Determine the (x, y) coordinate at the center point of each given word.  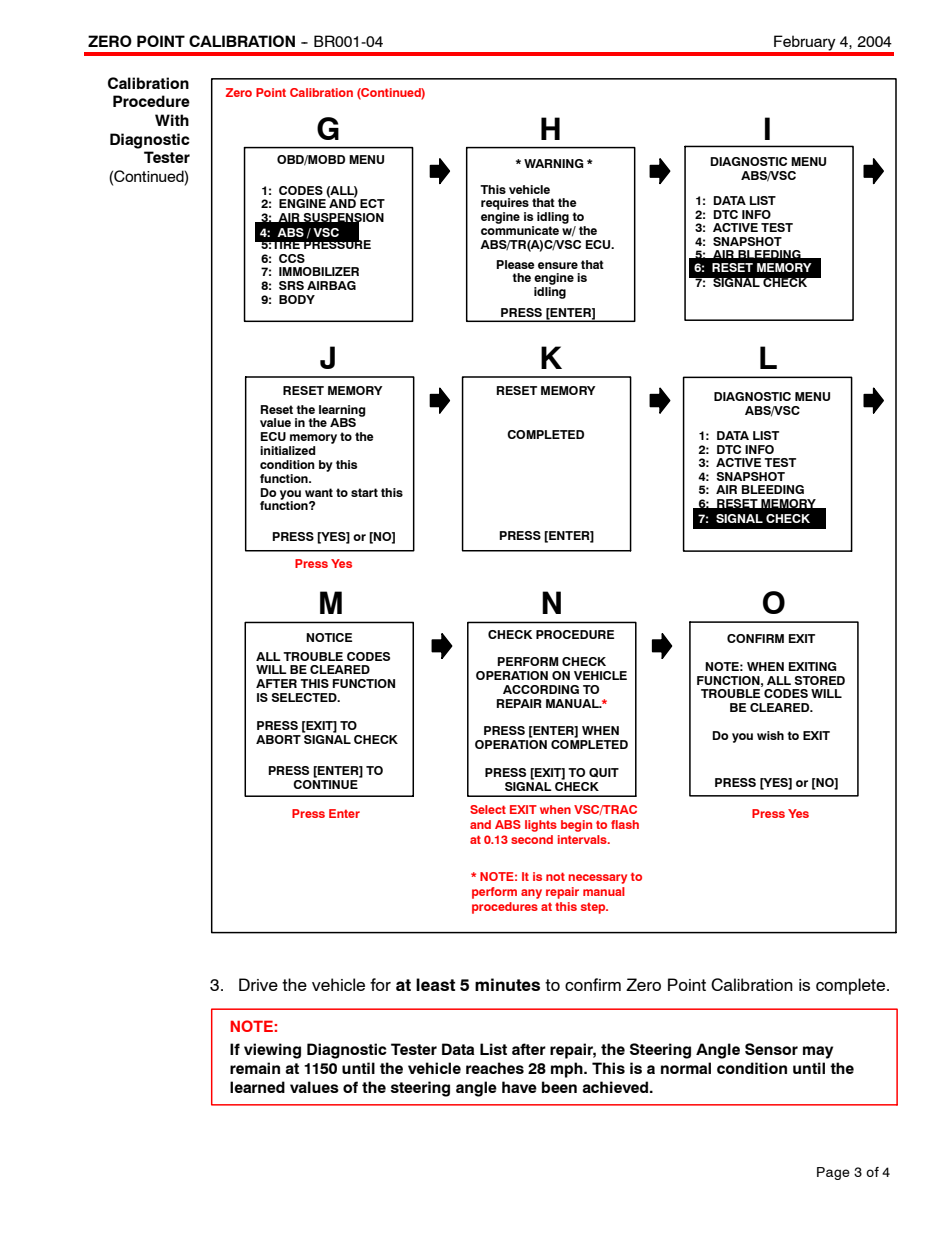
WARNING (554, 163)
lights (541, 826)
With (172, 120)
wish (770, 735)
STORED (819, 680)
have (519, 1087)
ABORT (279, 738)
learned (257, 1087)
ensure (558, 265)
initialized (288, 450)
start (364, 492)
